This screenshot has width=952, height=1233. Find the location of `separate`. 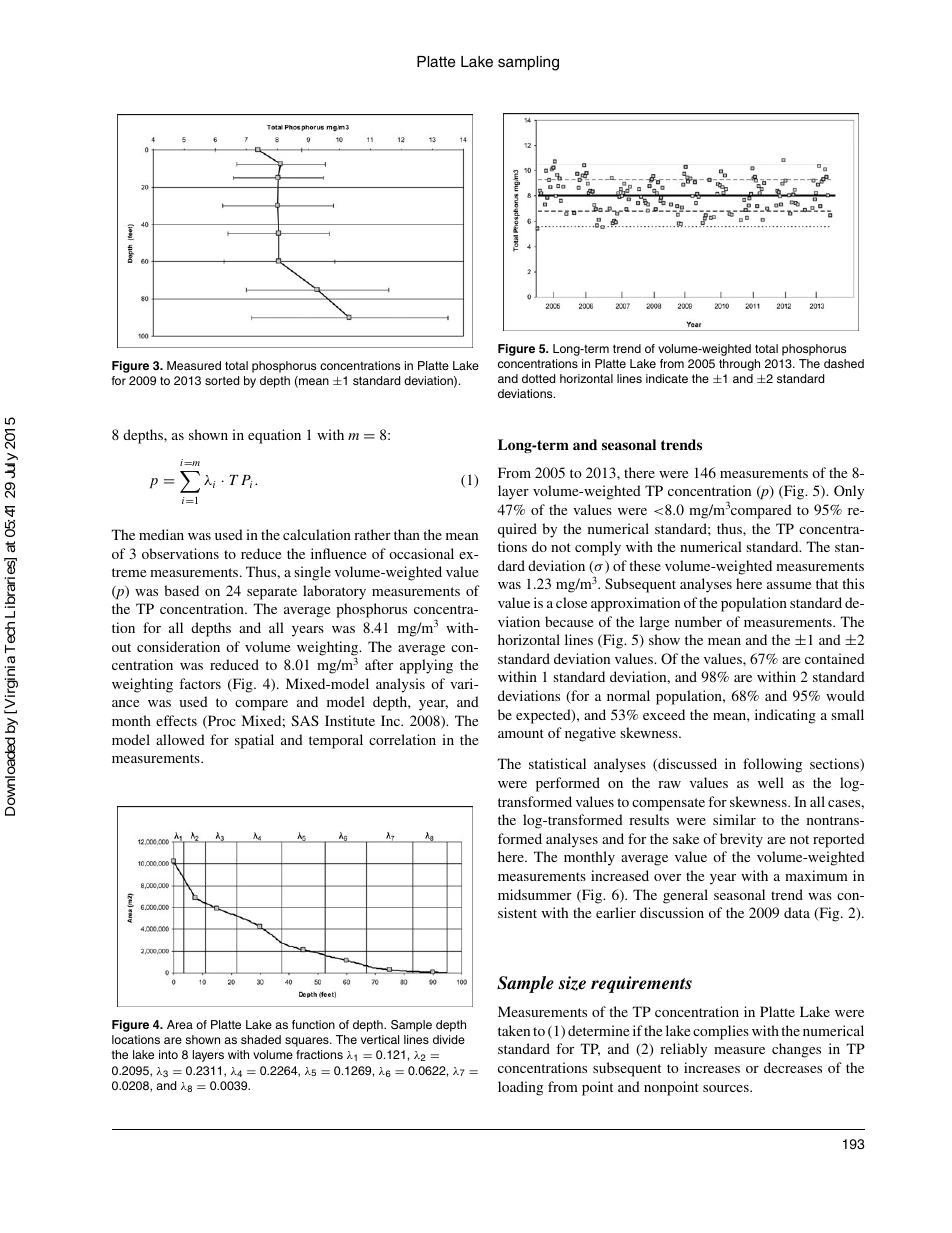

separate is located at coordinates (272, 593).
